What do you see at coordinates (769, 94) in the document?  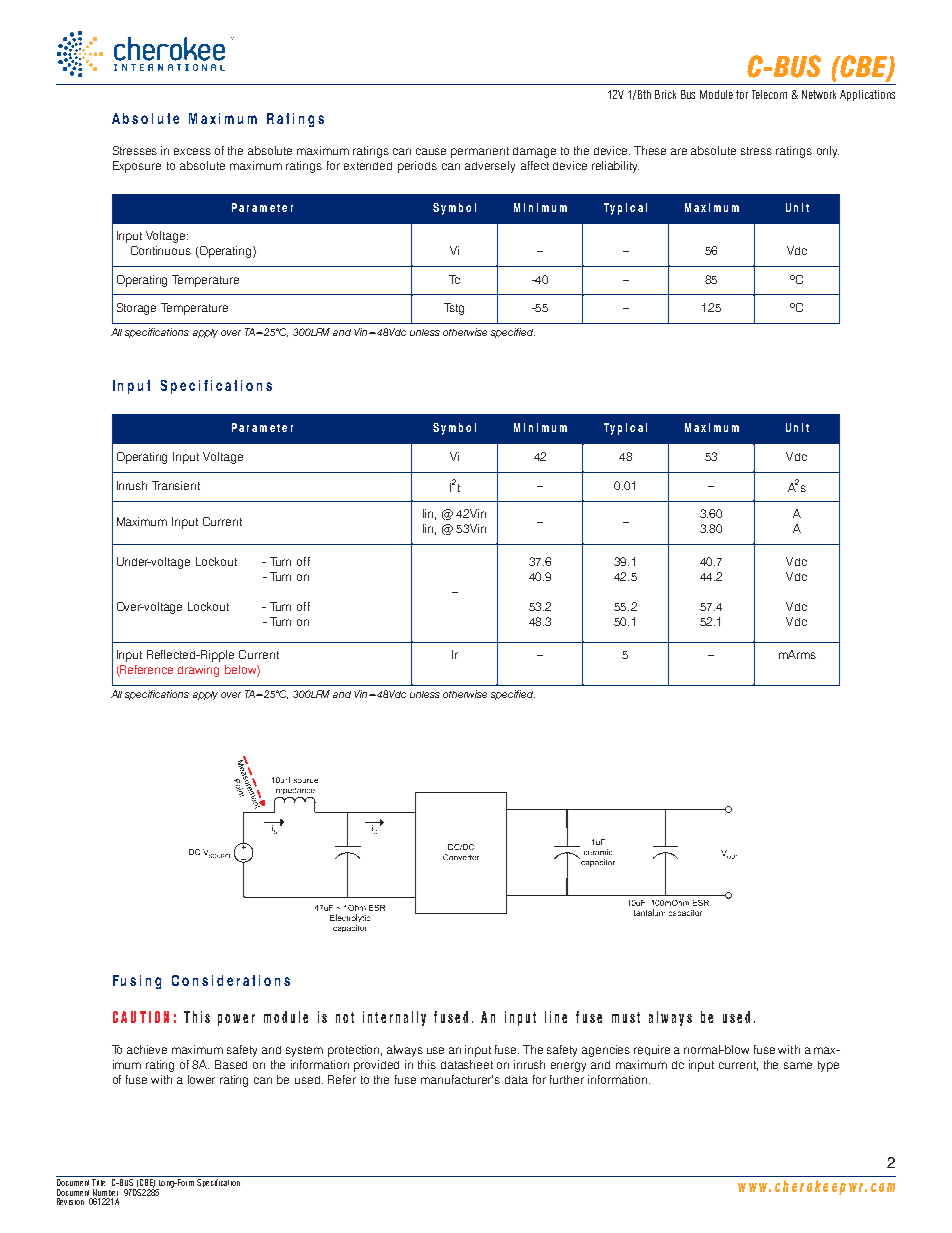 I see `Telecom` at bounding box center [769, 94].
